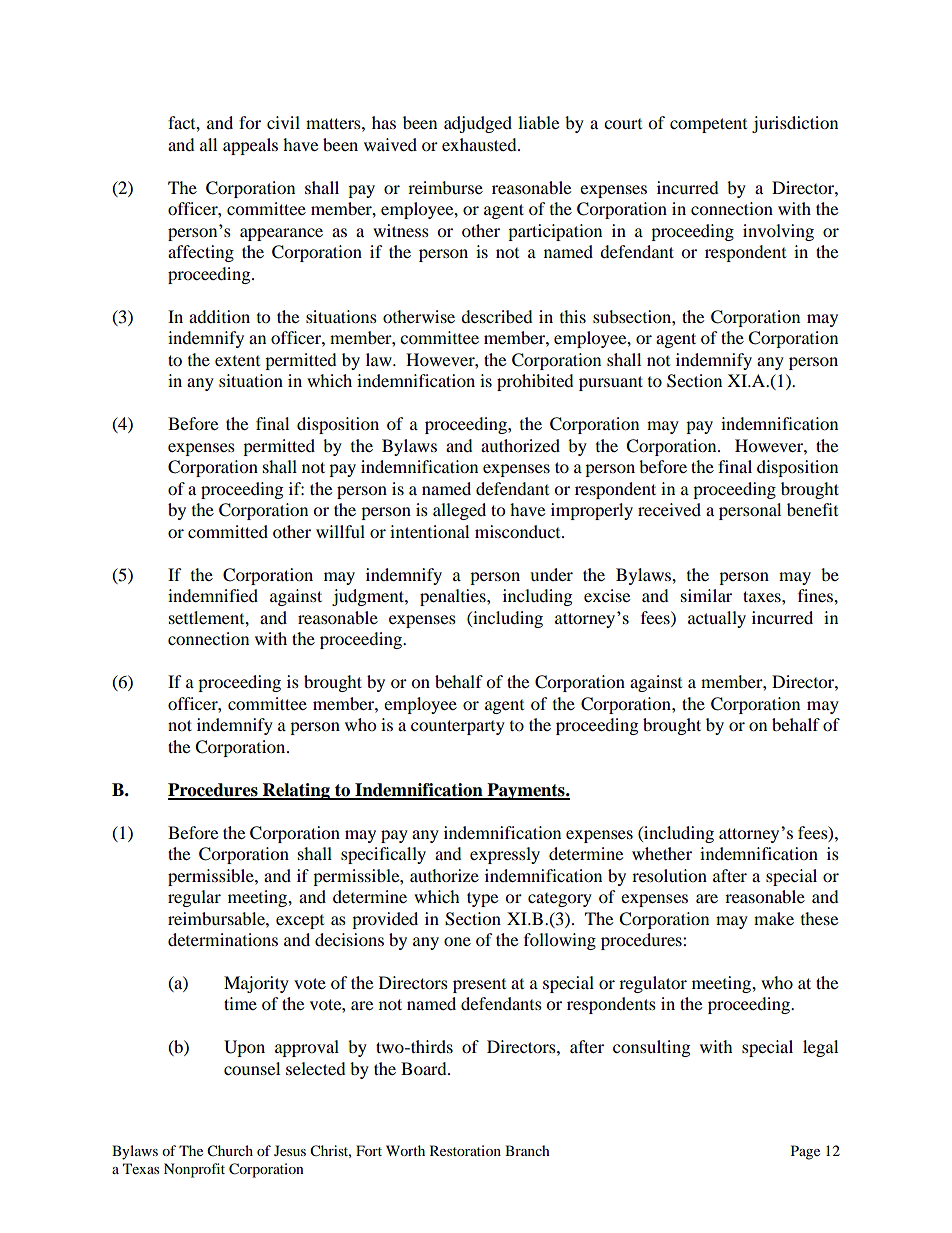  I want to click on one, so click(457, 941).
